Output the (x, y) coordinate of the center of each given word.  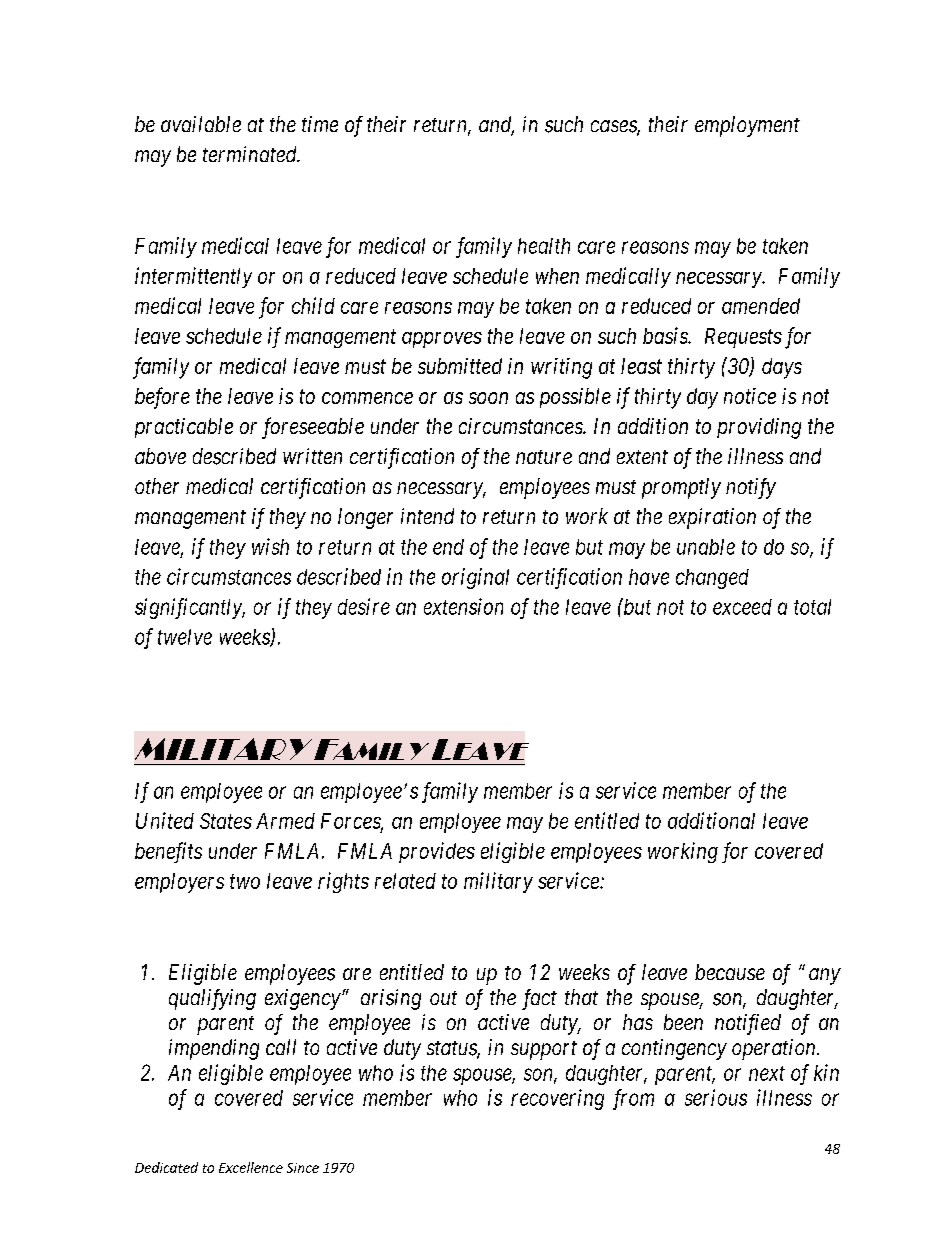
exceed (742, 607)
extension (463, 606)
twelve (185, 637)
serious (716, 1097)
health (544, 246)
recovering (557, 1099)
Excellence (251, 1167)
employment (747, 126)
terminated (251, 154)
